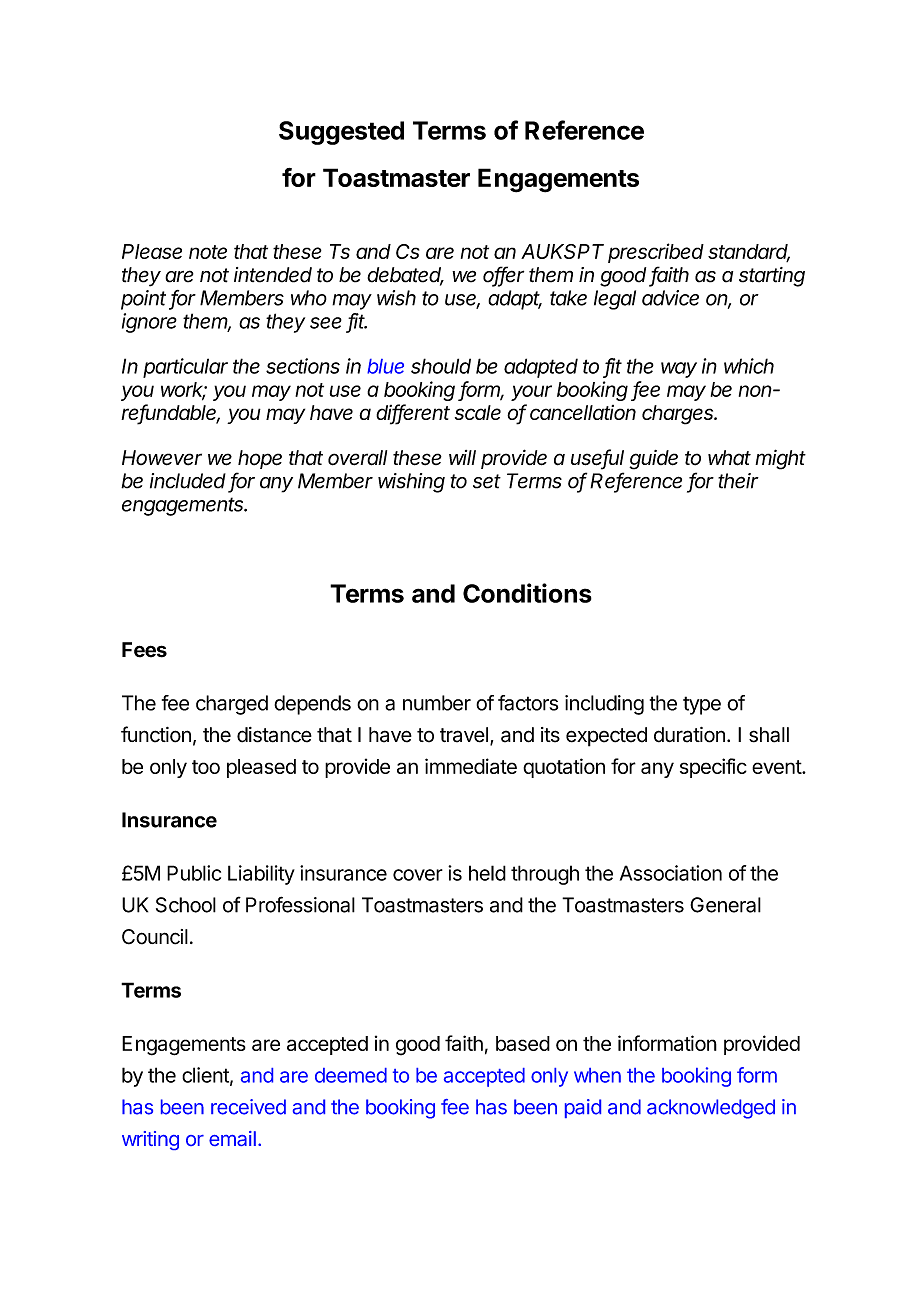 The height and width of the document is (1308, 924). Describe the element at coordinates (208, 252) in the document. I see `note` at that location.
